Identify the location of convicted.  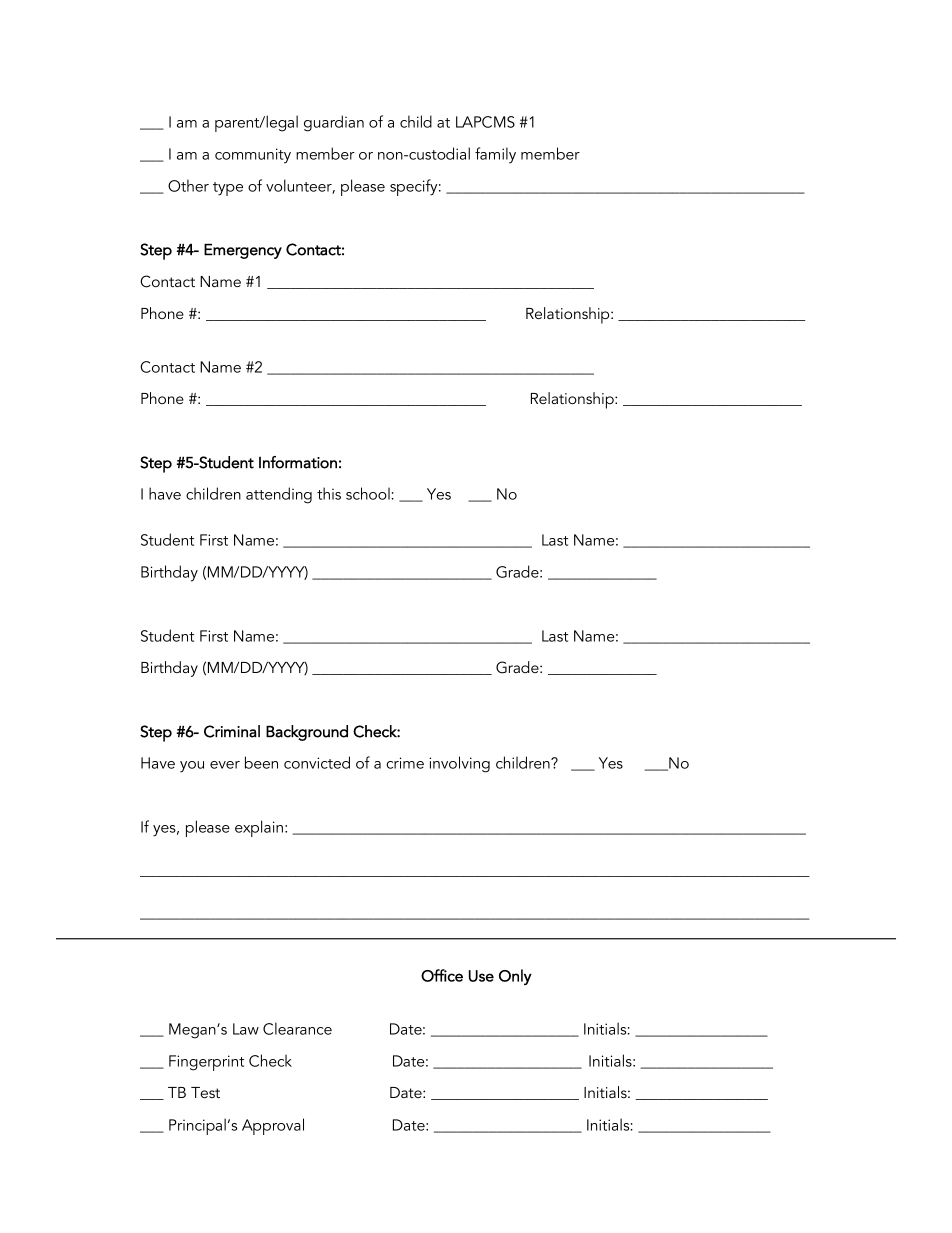
(317, 762).
